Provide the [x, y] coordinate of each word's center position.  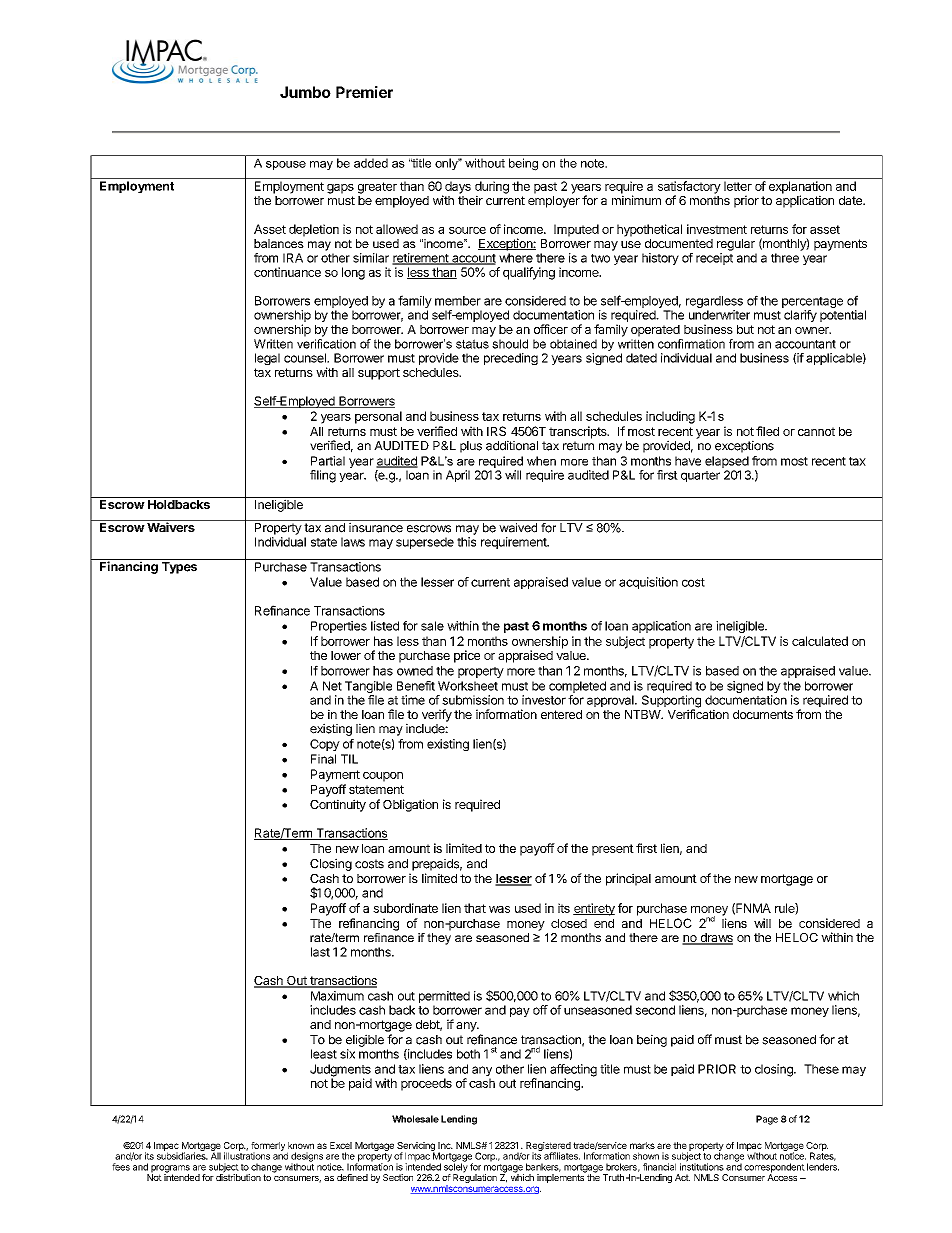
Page [767, 1120]
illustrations [247, 1155]
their [470, 200]
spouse [286, 165]
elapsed [727, 462]
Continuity [338, 805]
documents [763, 714]
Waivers [171, 526]
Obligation [410, 805]
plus [471, 447]
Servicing [416, 1147]
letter [738, 186]
